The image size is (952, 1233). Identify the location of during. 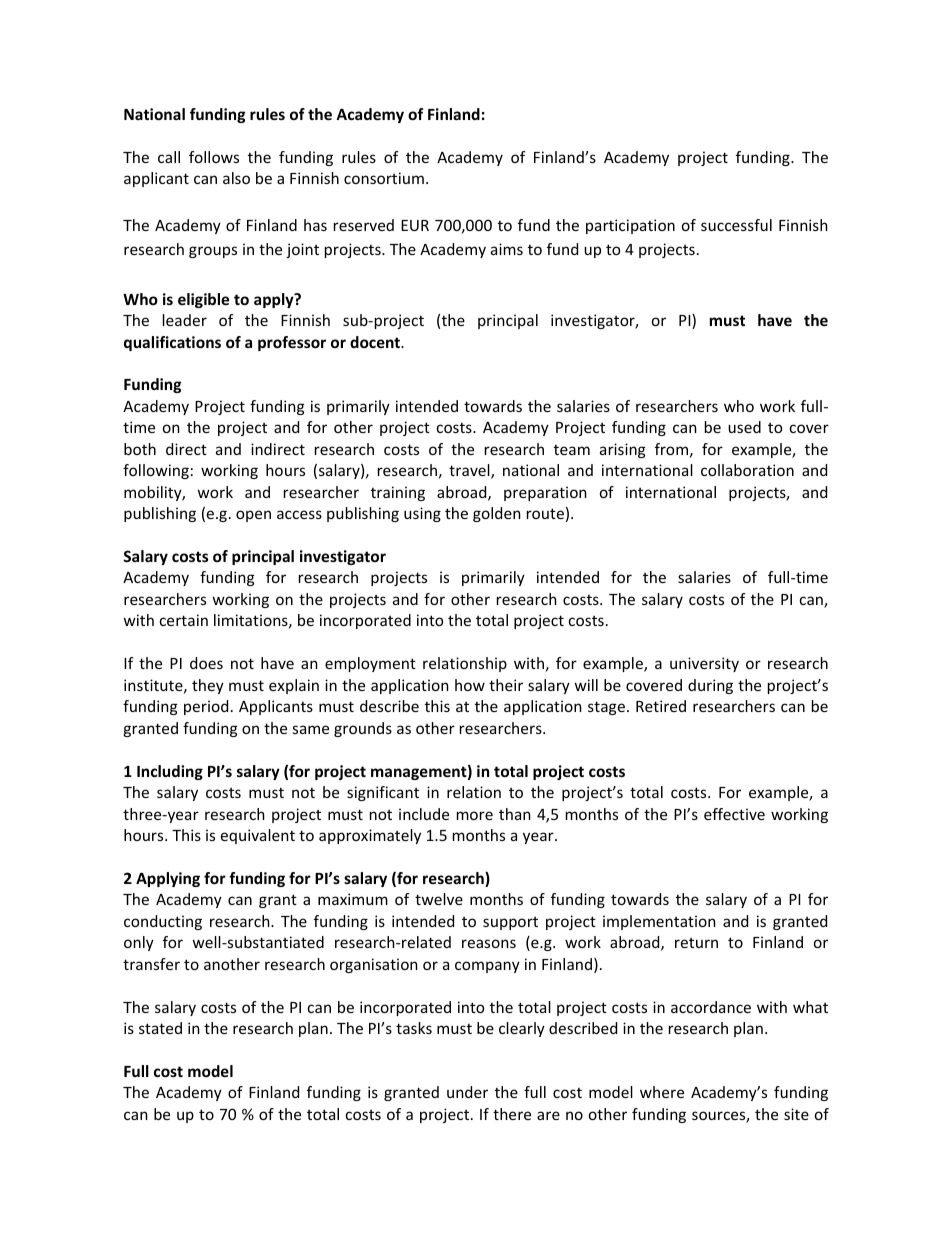
(710, 686).
